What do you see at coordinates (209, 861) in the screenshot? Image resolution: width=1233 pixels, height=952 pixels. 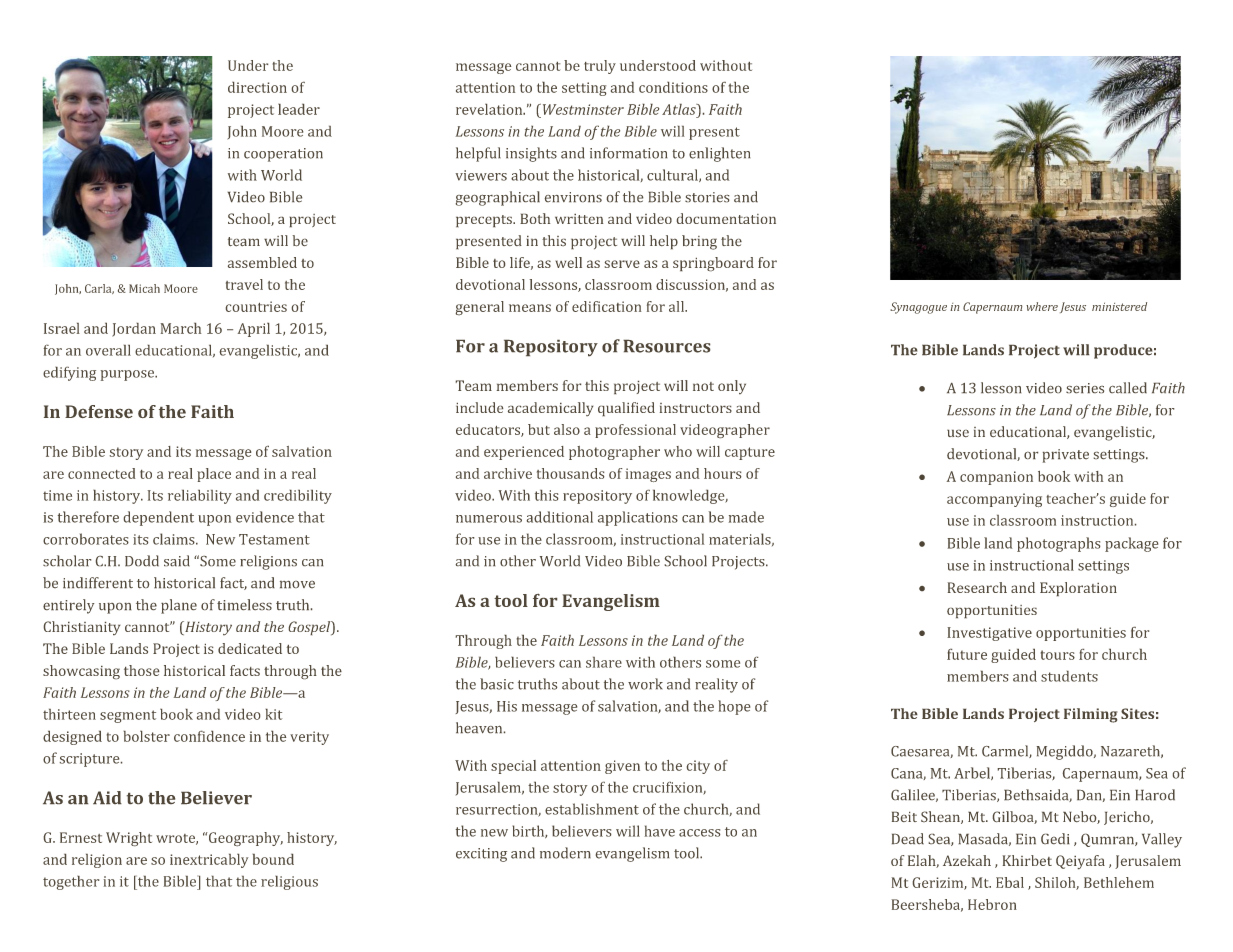 I see `inextricably` at bounding box center [209, 861].
